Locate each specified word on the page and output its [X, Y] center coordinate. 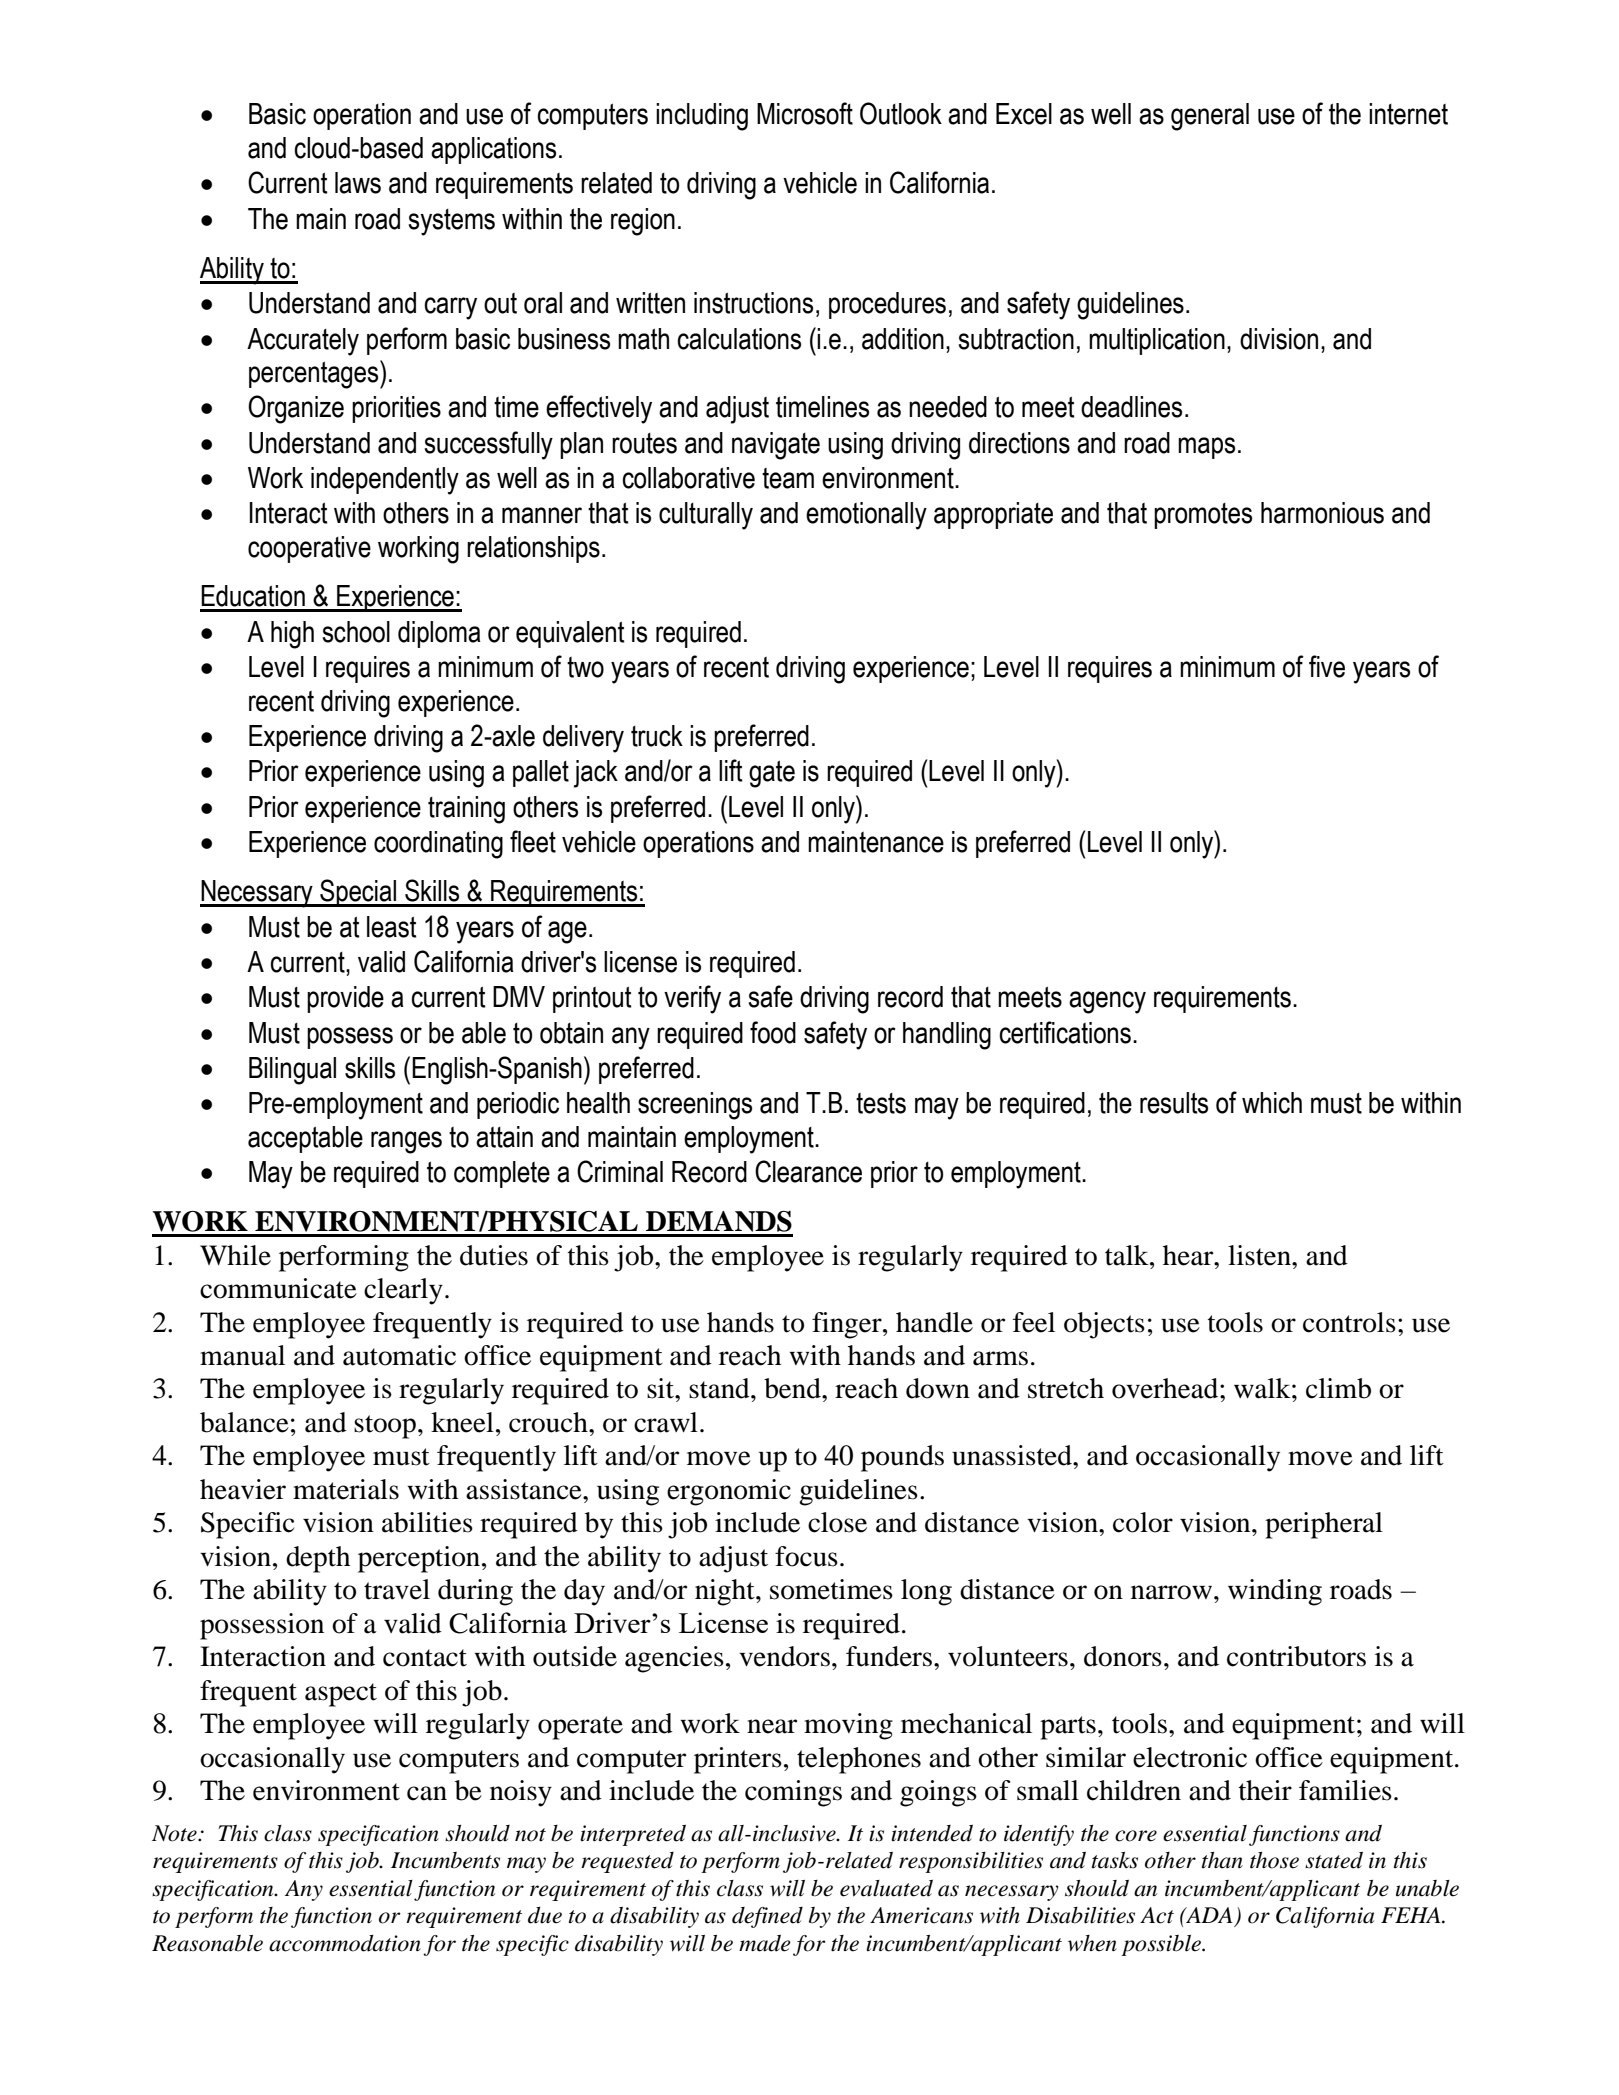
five [1327, 666]
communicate [278, 1288]
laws [358, 183]
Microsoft [805, 113]
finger [848, 1325]
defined [767, 1917]
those [1274, 1860]
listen [1260, 1255]
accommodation [345, 1943]
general [1210, 117]
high [292, 635]
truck [657, 736]
